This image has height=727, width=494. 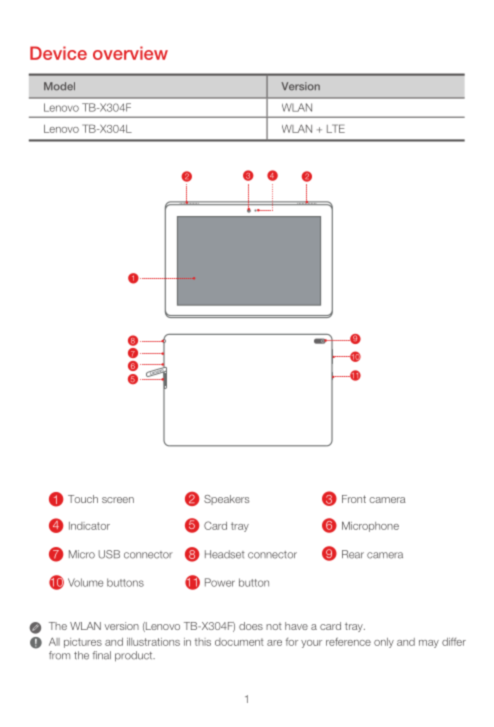 I want to click on Model, so click(x=59, y=86).
